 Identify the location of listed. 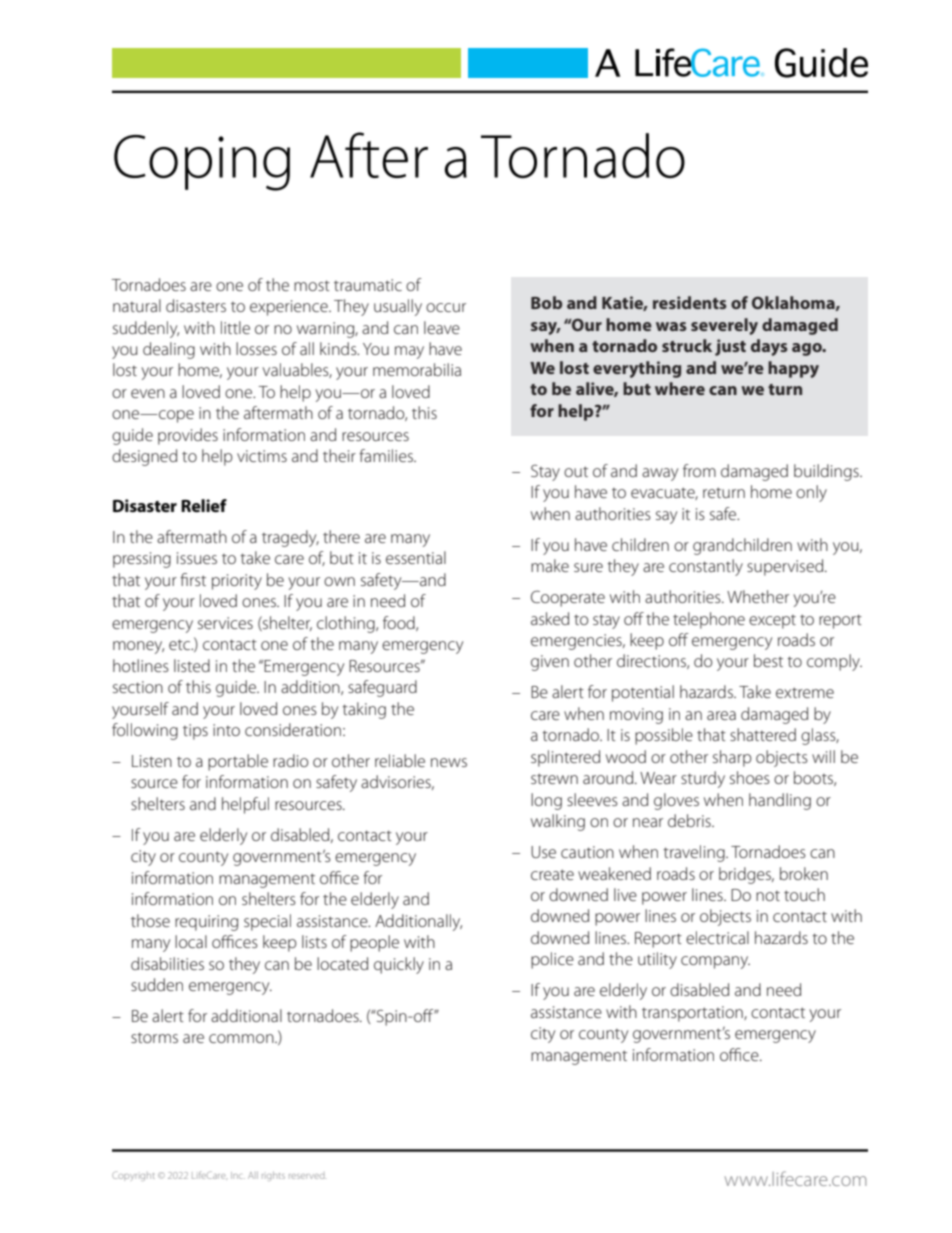
(192, 665).
